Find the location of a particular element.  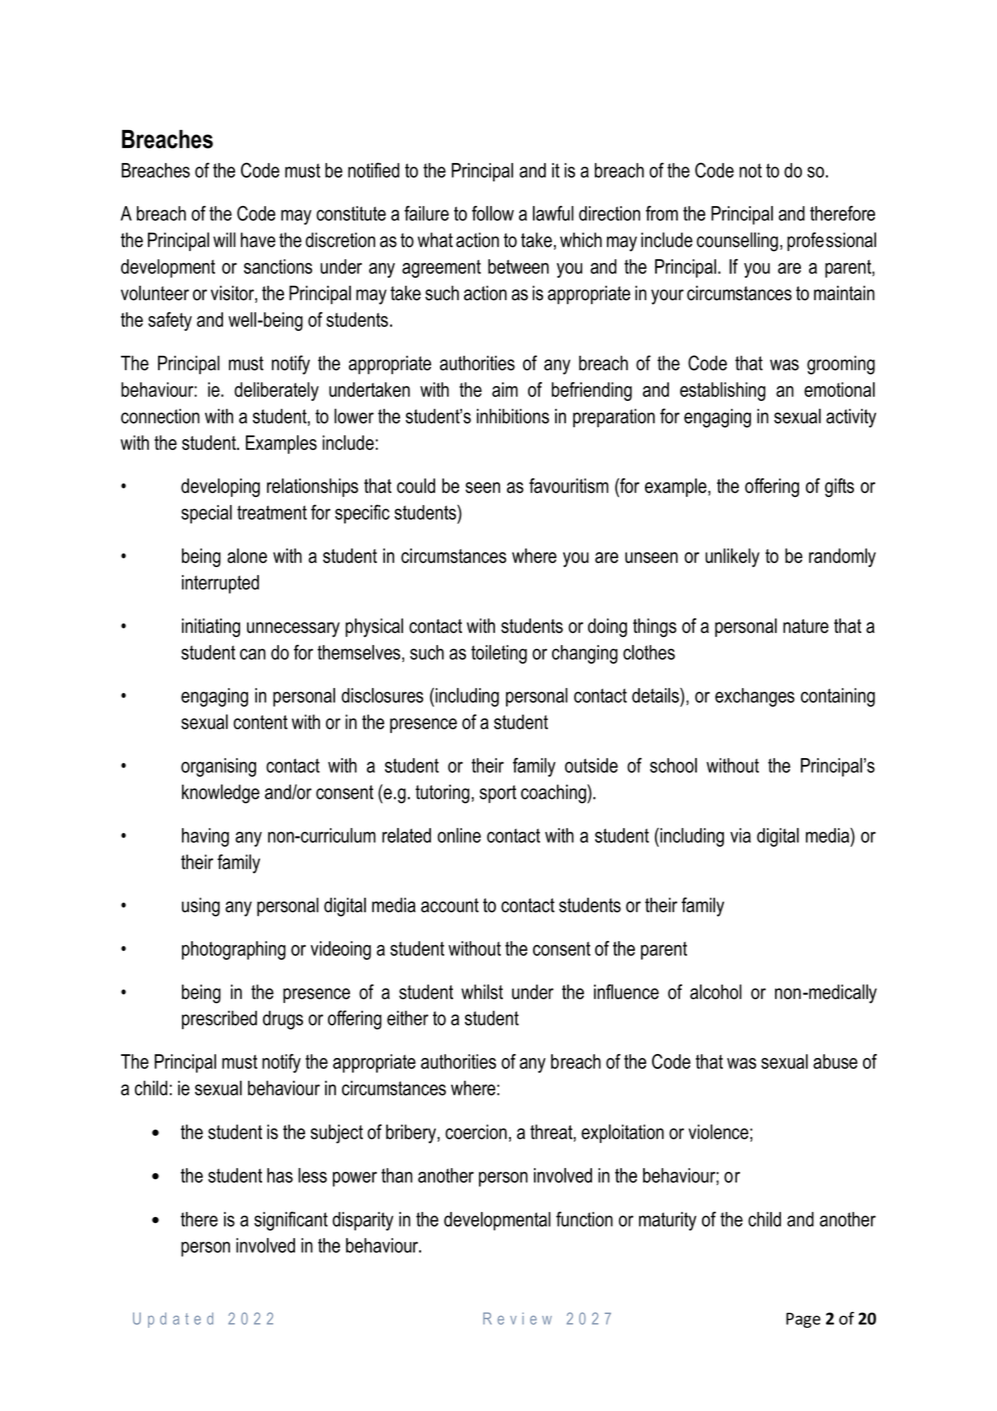

nature is located at coordinates (806, 626).
